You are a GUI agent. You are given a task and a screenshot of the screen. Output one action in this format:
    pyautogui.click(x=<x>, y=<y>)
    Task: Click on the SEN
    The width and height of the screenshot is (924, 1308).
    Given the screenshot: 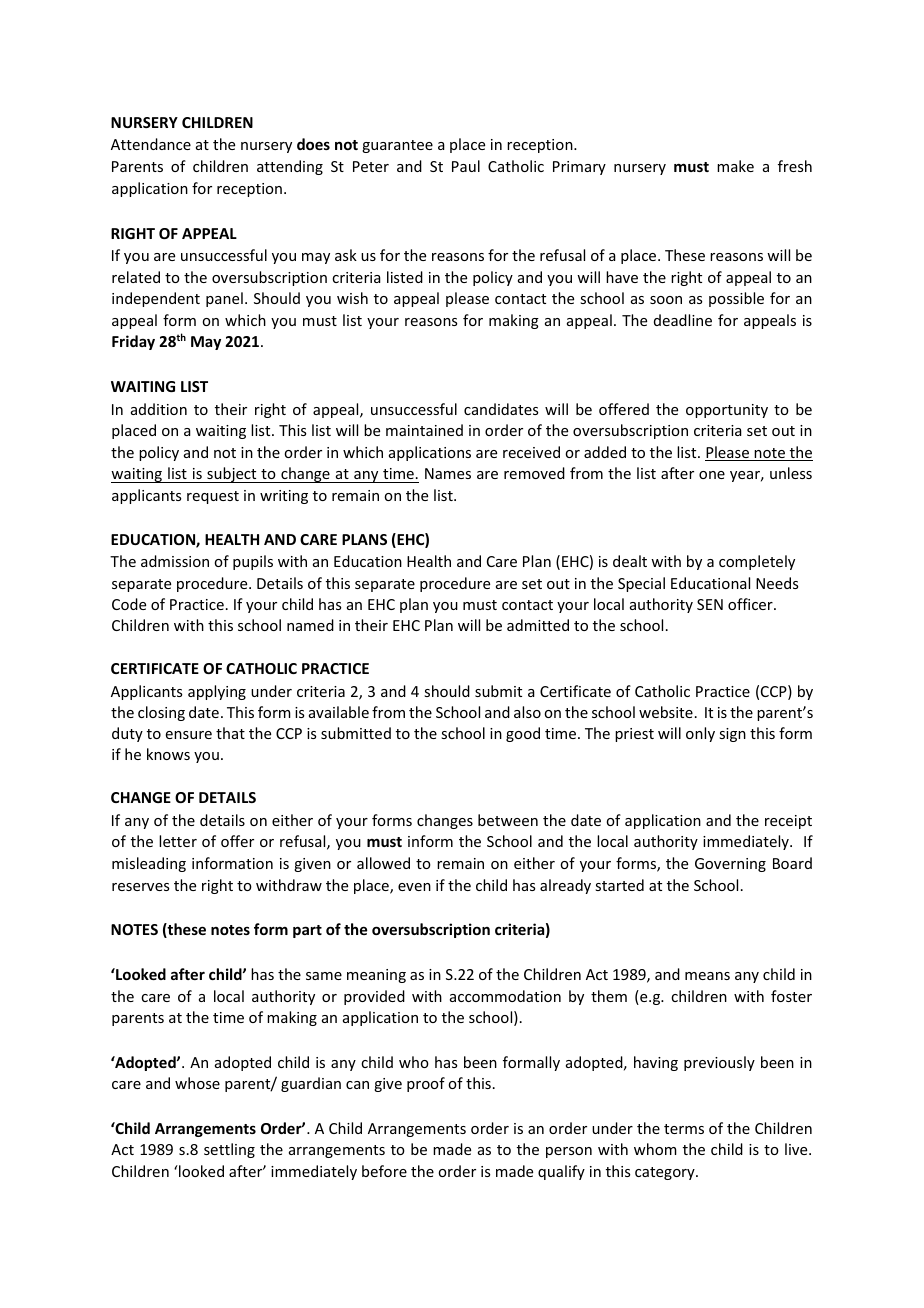 What is the action you would take?
    pyautogui.click(x=710, y=604)
